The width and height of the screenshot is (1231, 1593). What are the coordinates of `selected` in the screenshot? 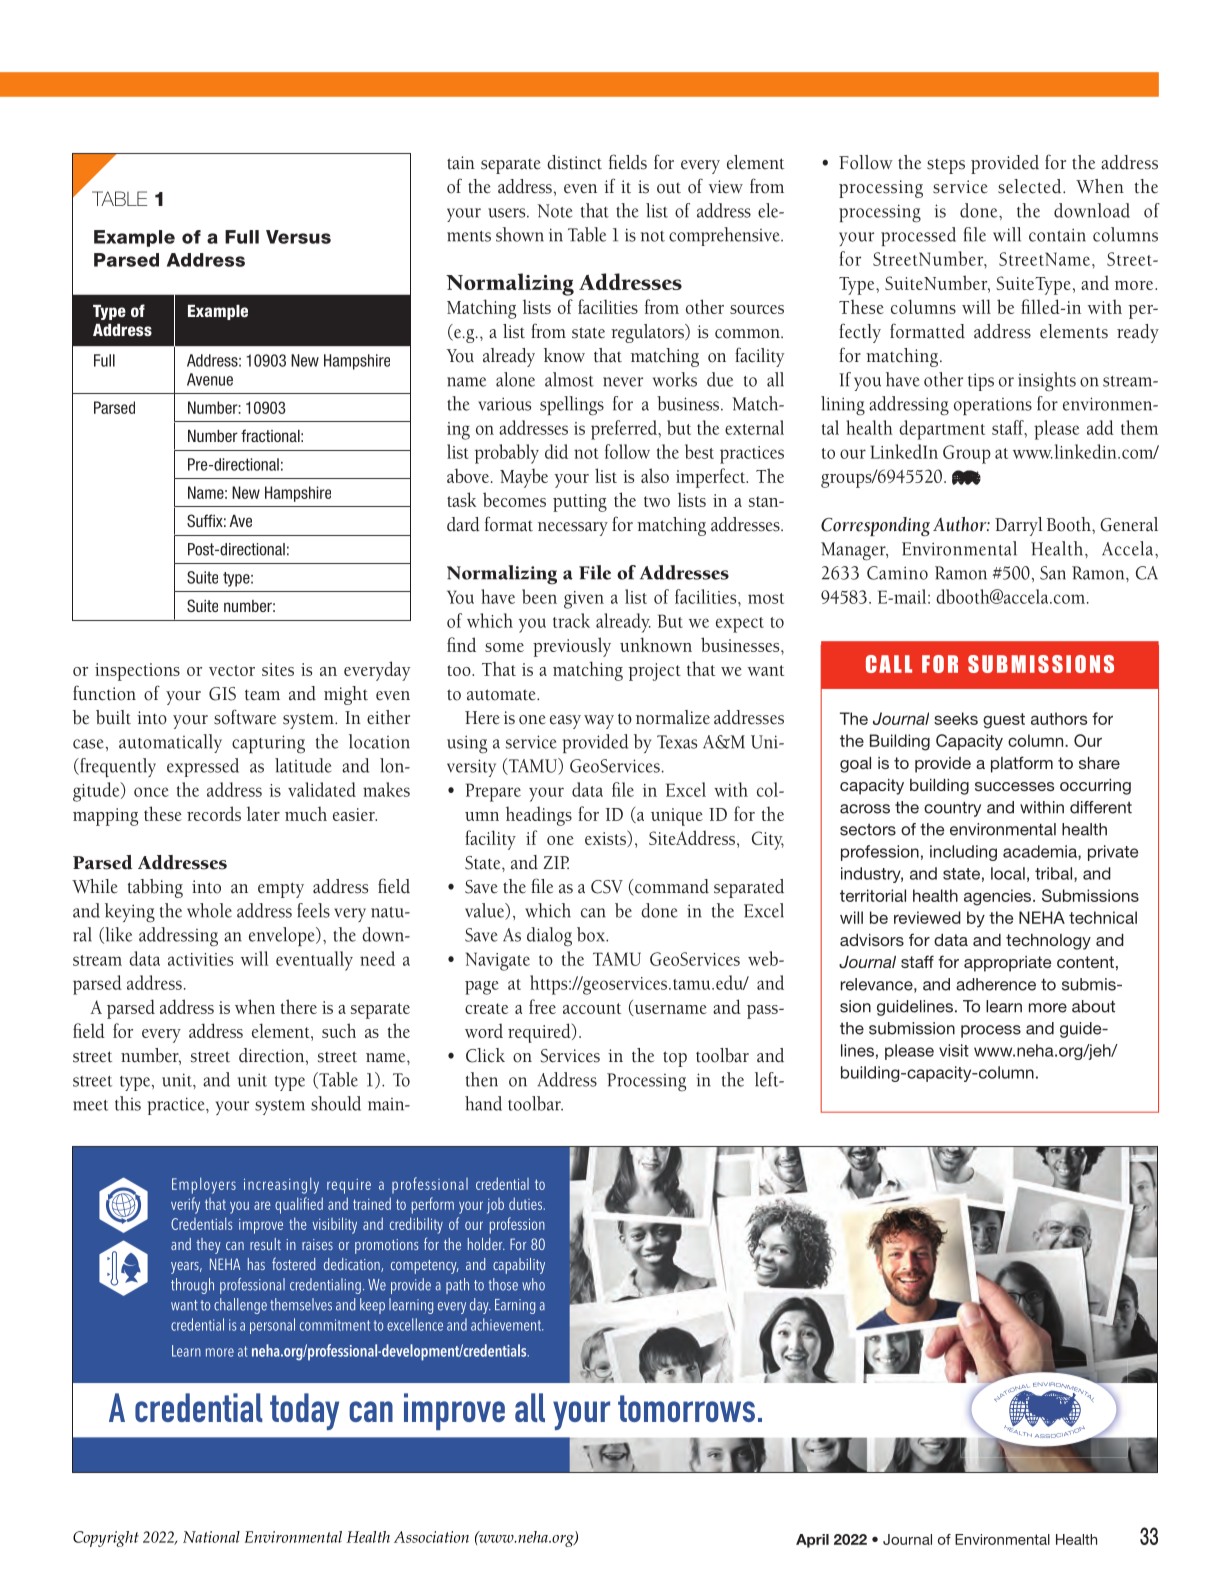 It's located at (1031, 186).
